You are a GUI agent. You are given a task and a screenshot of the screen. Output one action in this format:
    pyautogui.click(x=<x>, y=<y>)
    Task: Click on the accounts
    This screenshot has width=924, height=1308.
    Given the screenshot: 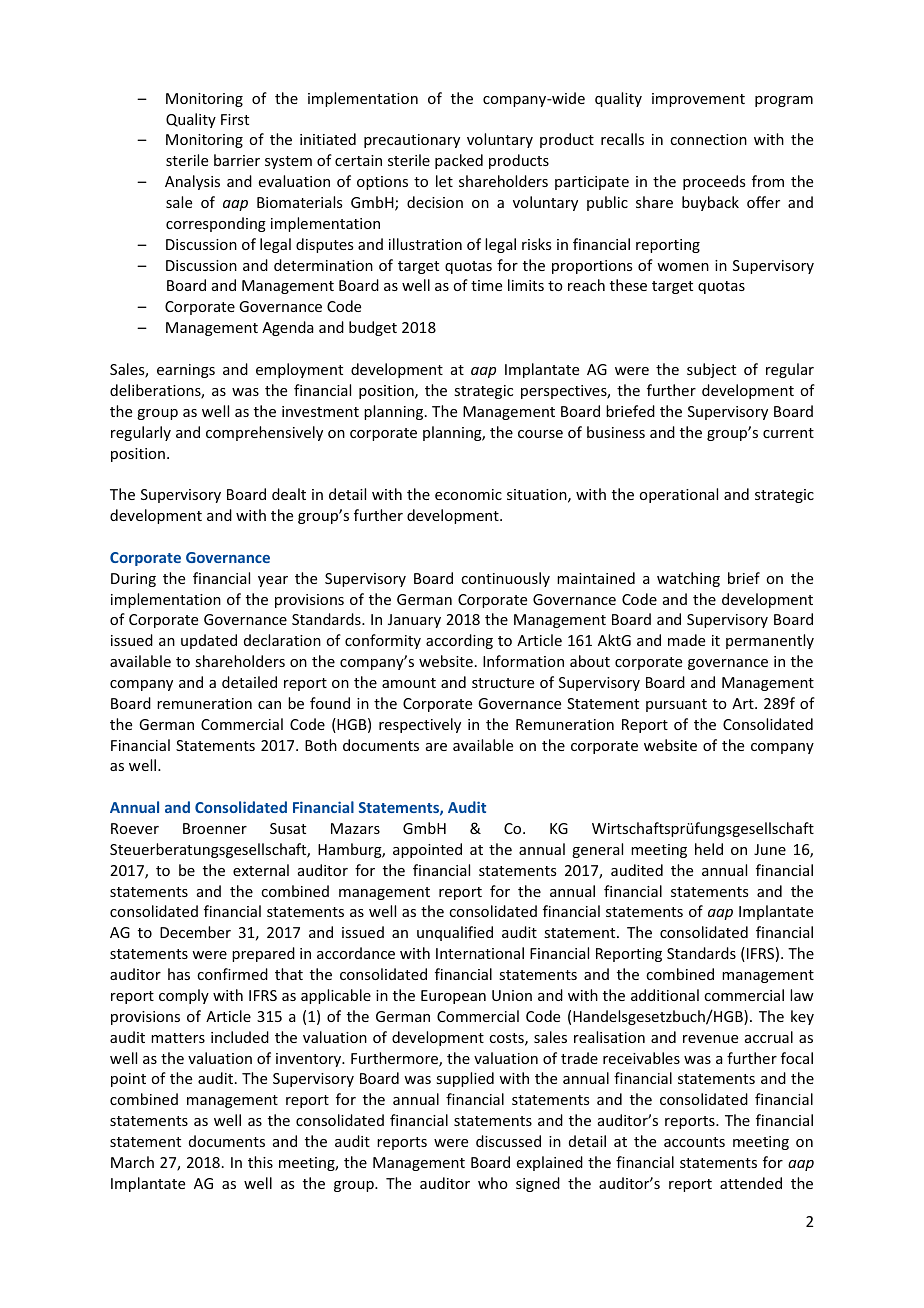 What is the action you would take?
    pyautogui.click(x=694, y=1142)
